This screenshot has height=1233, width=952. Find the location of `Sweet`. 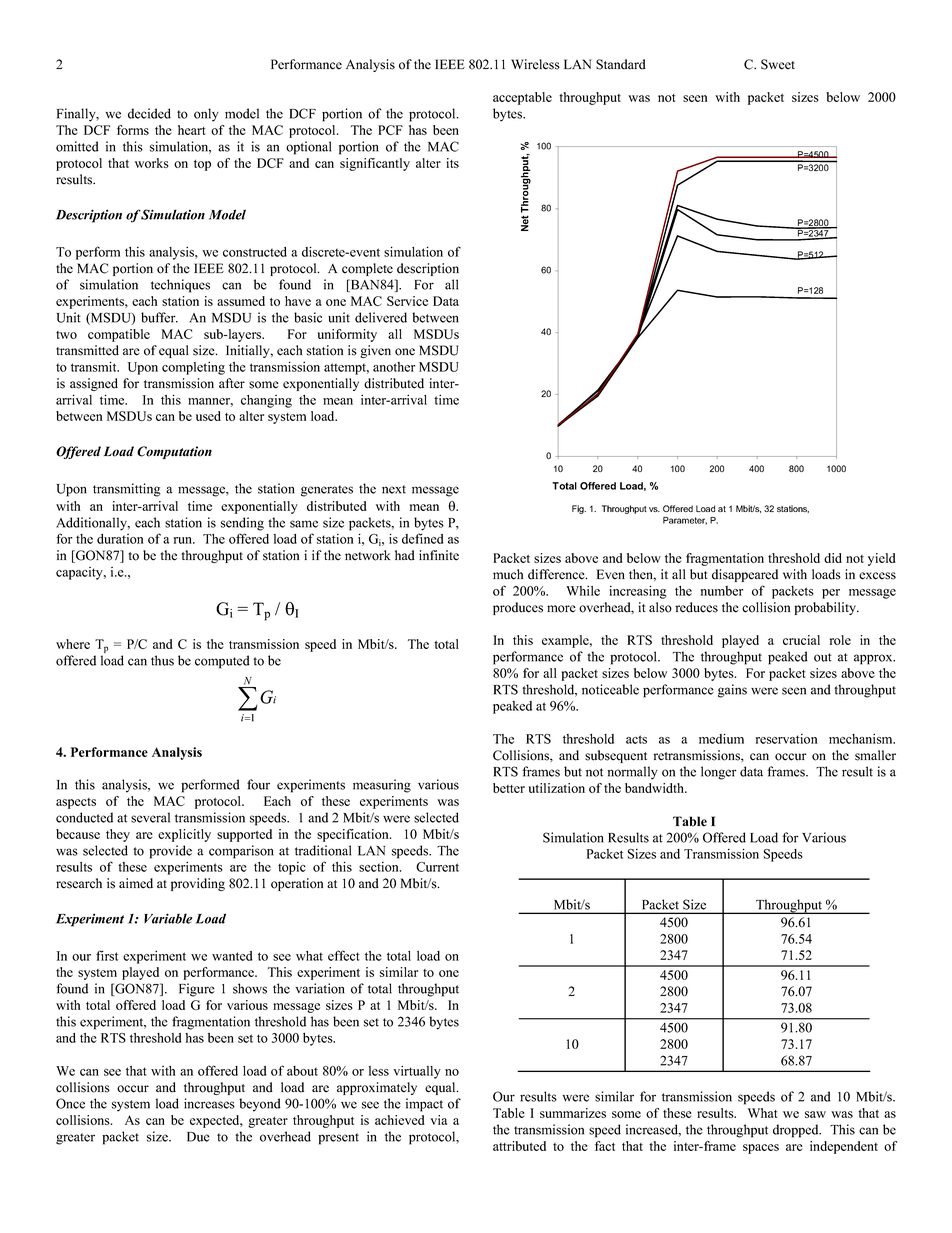

Sweet is located at coordinates (778, 64).
